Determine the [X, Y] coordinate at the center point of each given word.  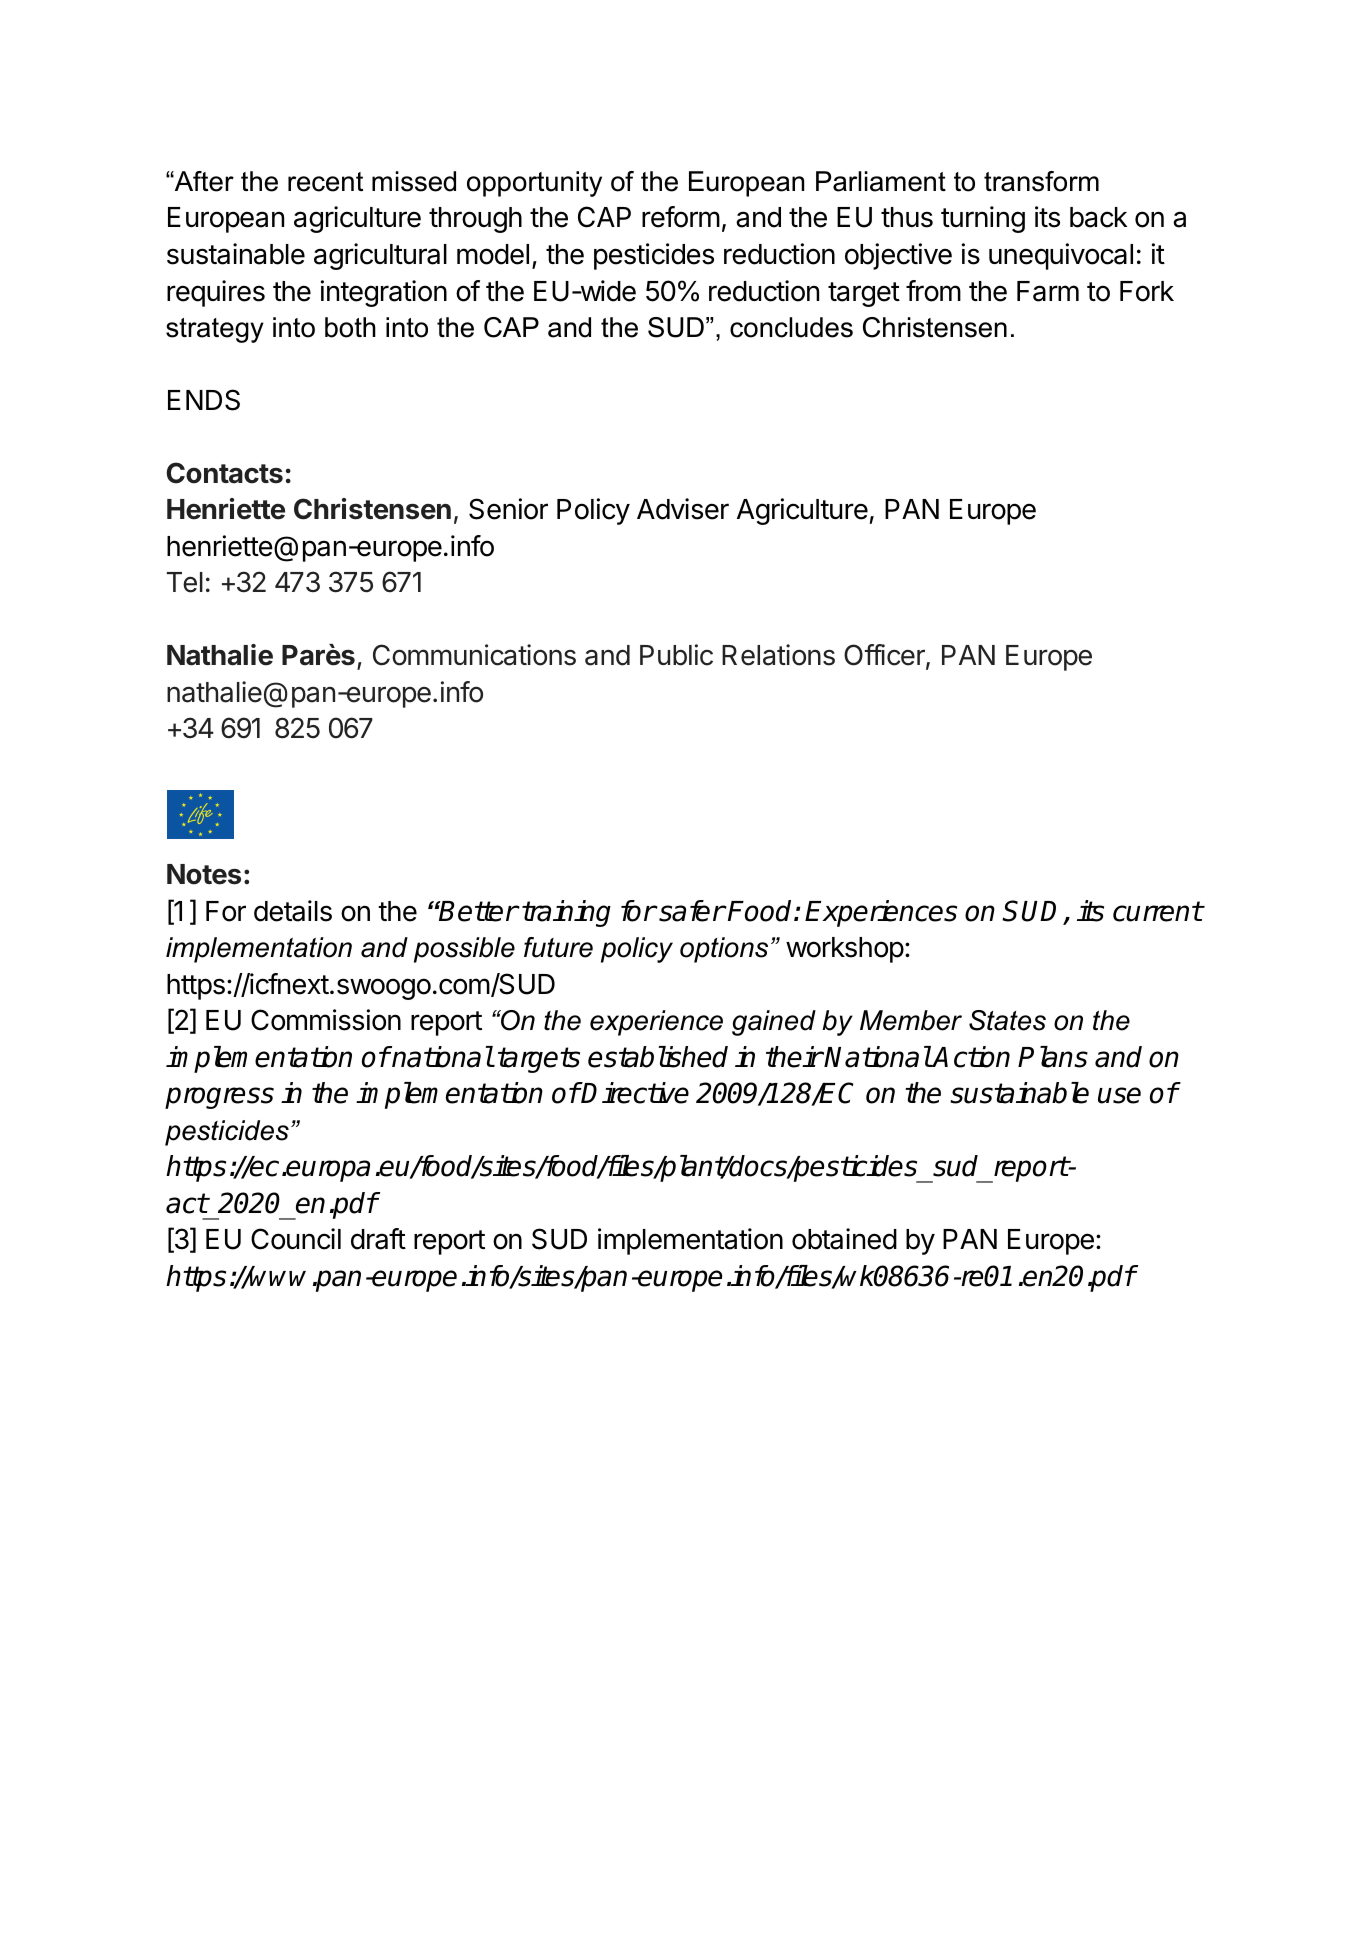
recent [325, 182]
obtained [844, 1239]
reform [681, 217]
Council [296, 1239]
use [1119, 1095]
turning [983, 219]
